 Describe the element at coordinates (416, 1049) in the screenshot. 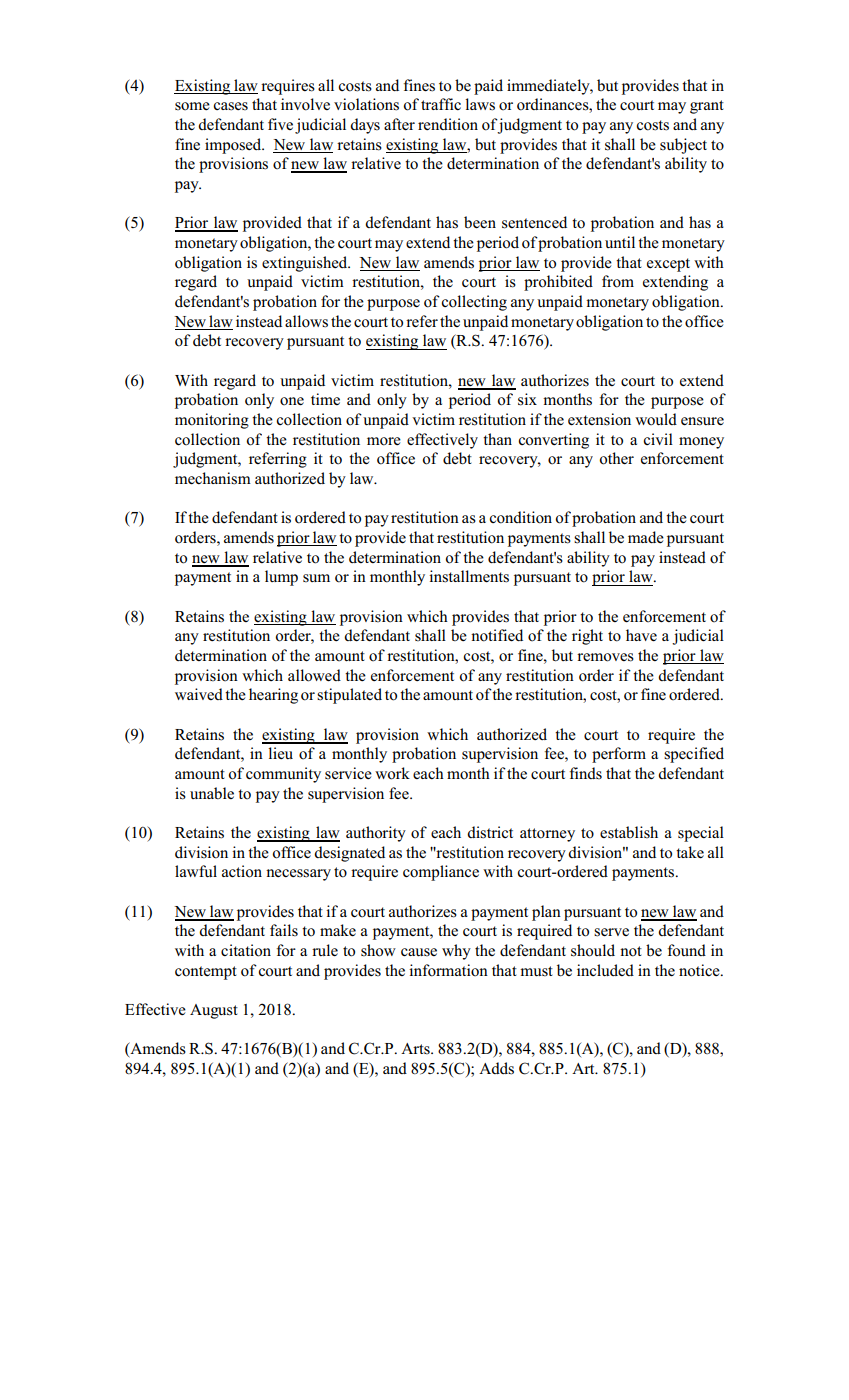

I see `Arts` at that location.
